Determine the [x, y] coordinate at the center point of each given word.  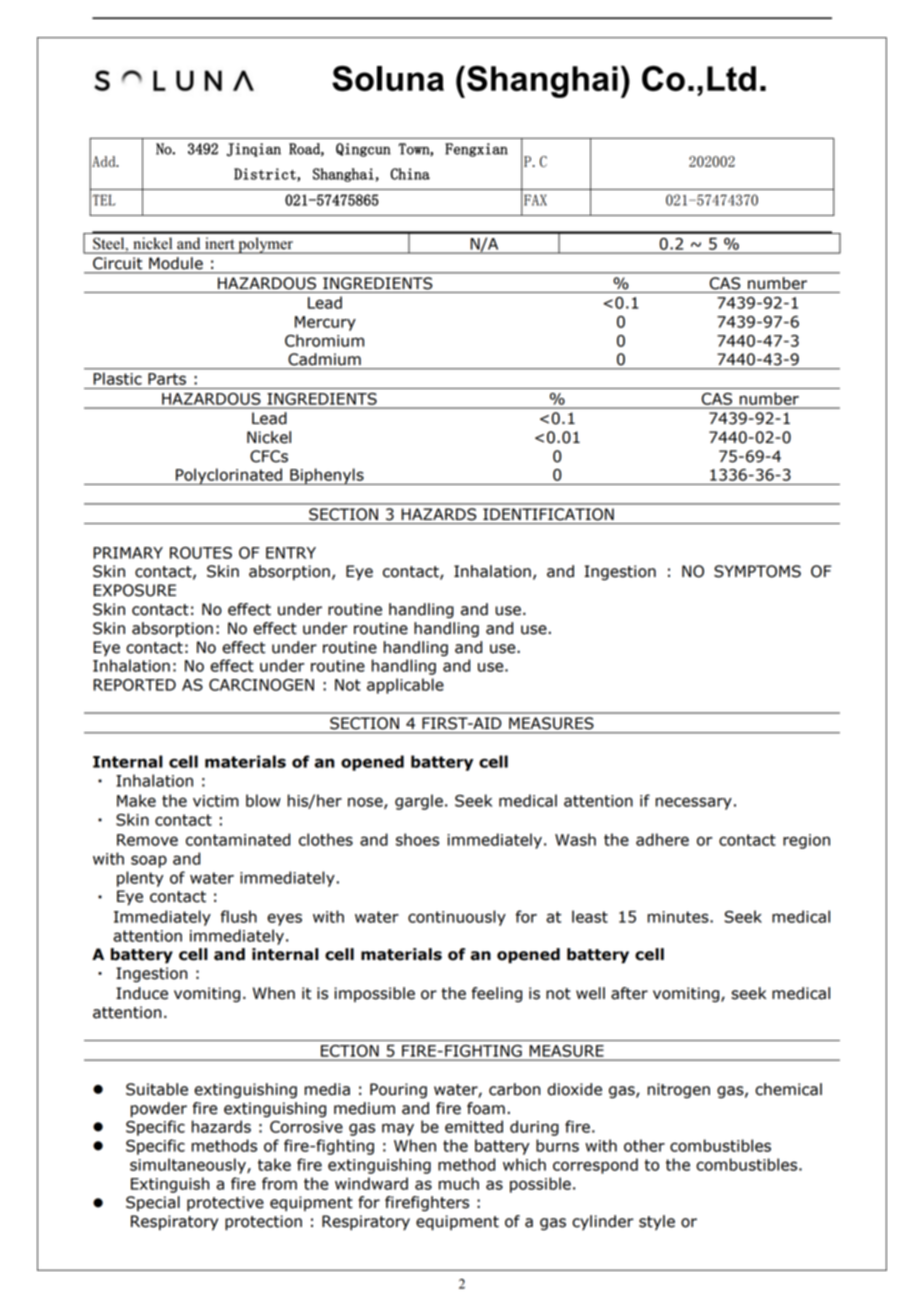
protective [225, 1203]
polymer [265, 245]
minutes [679, 917]
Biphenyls [327, 476]
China [410, 174]
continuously [457, 918]
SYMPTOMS [757, 571]
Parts [167, 379]
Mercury [325, 323]
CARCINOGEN [261, 685]
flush [239, 916]
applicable [405, 686]
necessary [694, 803]
